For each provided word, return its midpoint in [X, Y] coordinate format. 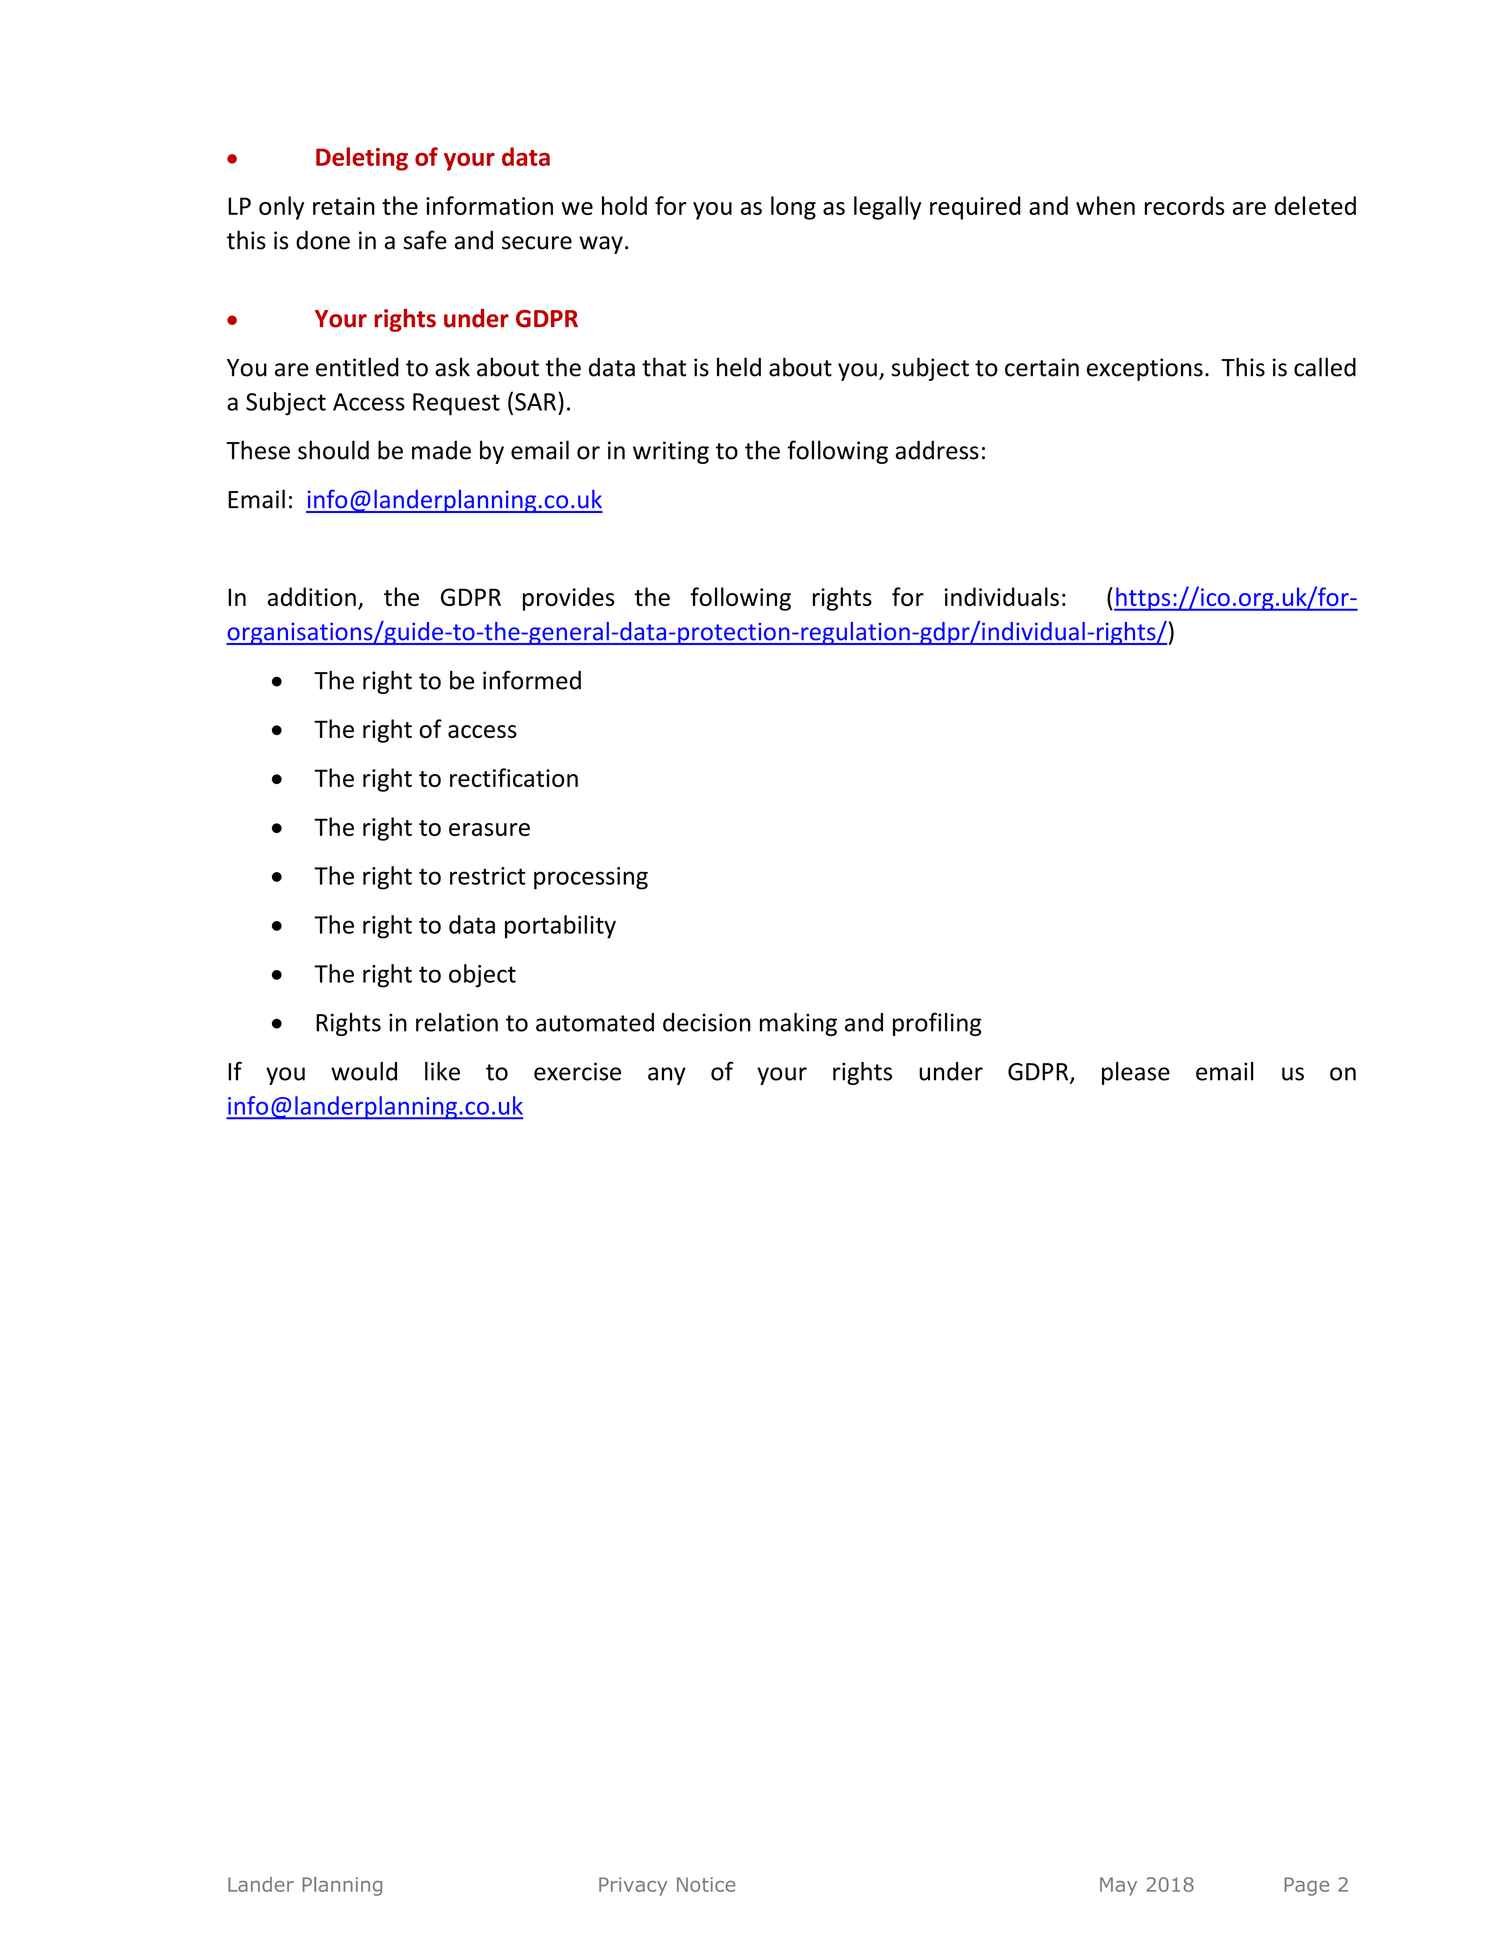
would [364, 1071]
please [1136, 1073]
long [793, 208]
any [667, 1076]
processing [591, 878]
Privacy [633, 1886]
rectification [514, 777]
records [1185, 205]
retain [344, 206]
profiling [937, 1024]
